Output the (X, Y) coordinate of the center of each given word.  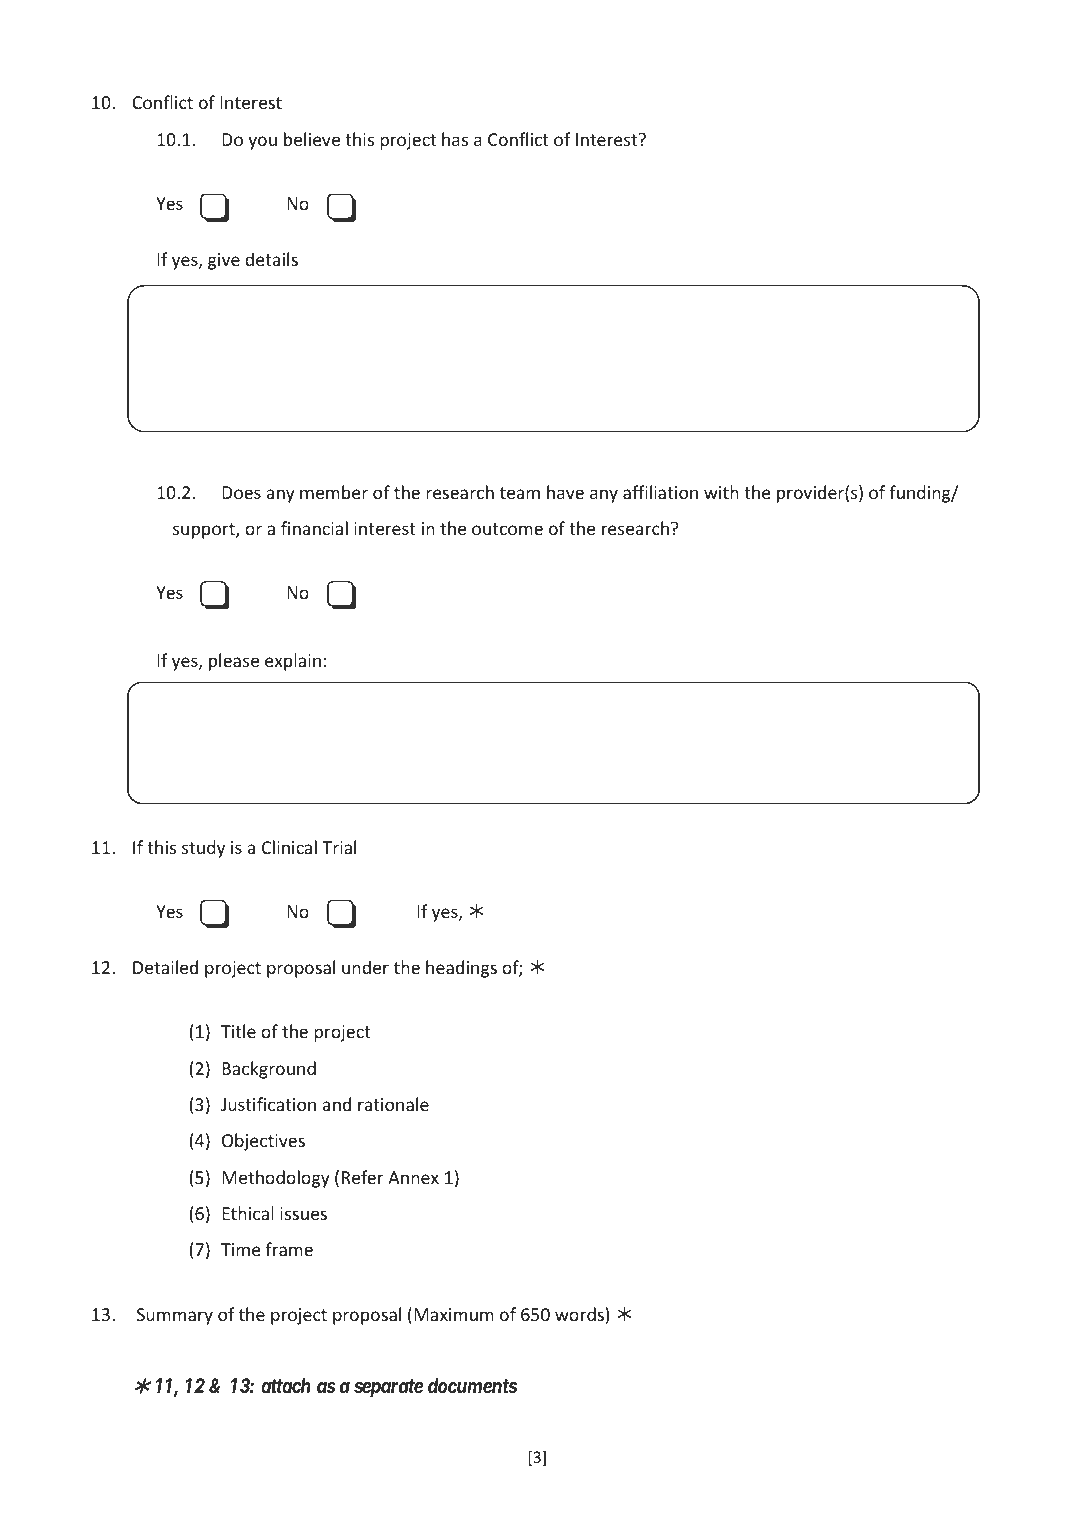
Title (238, 1031)
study (203, 849)
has (455, 139)
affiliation (660, 492)
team (520, 493)
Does (241, 492)
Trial (339, 847)
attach (286, 1385)
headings (461, 969)
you (262, 143)
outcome (507, 529)
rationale (393, 1104)
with (721, 492)
